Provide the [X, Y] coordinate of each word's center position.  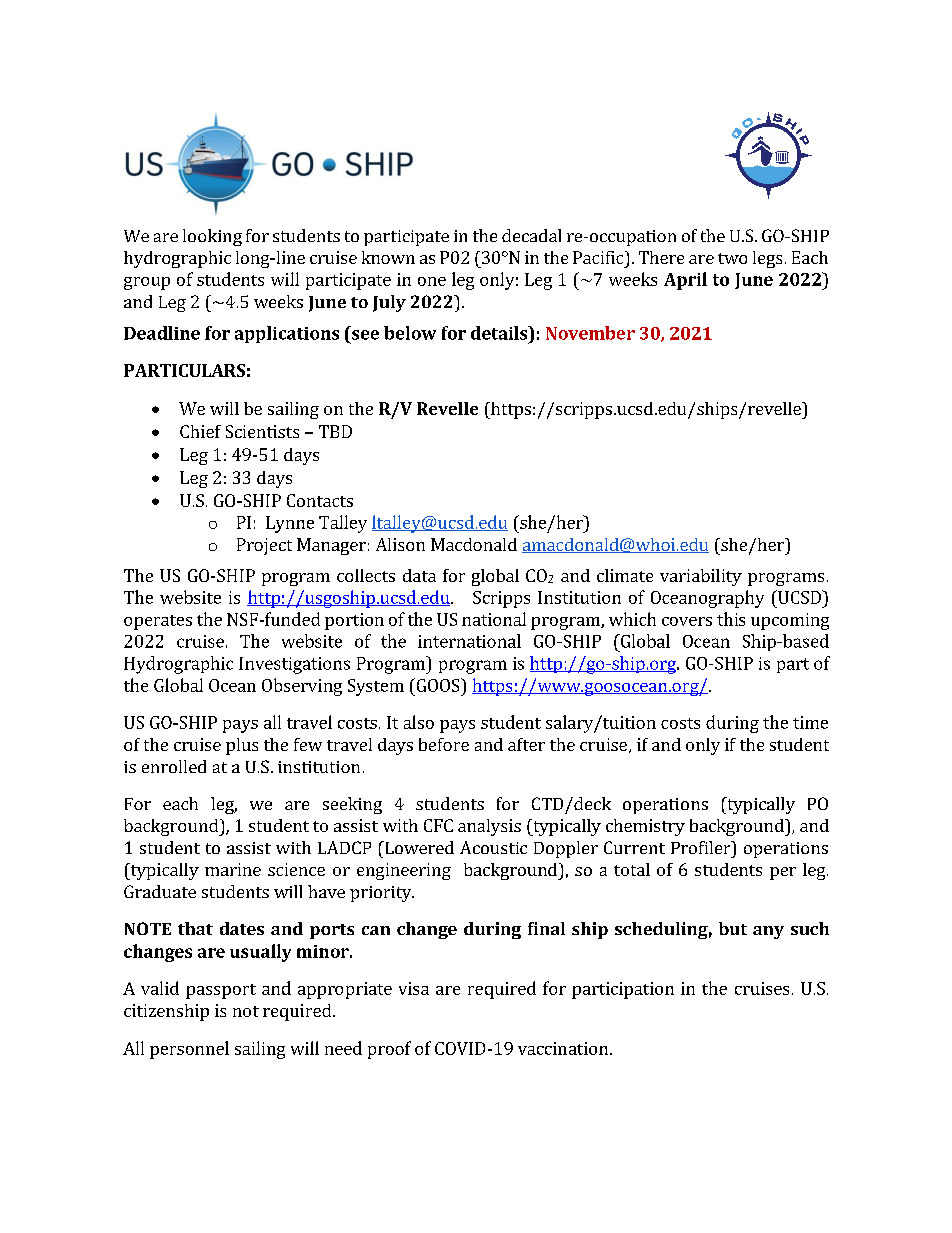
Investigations [294, 665]
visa [414, 988]
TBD [335, 431]
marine [233, 869]
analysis [489, 827]
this [731, 619]
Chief [200, 431]
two [732, 258]
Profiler [702, 847]
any [768, 932]
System [376, 687]
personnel [189, 1050]
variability [701, 577]
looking [212, 237]
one [432, 281]
